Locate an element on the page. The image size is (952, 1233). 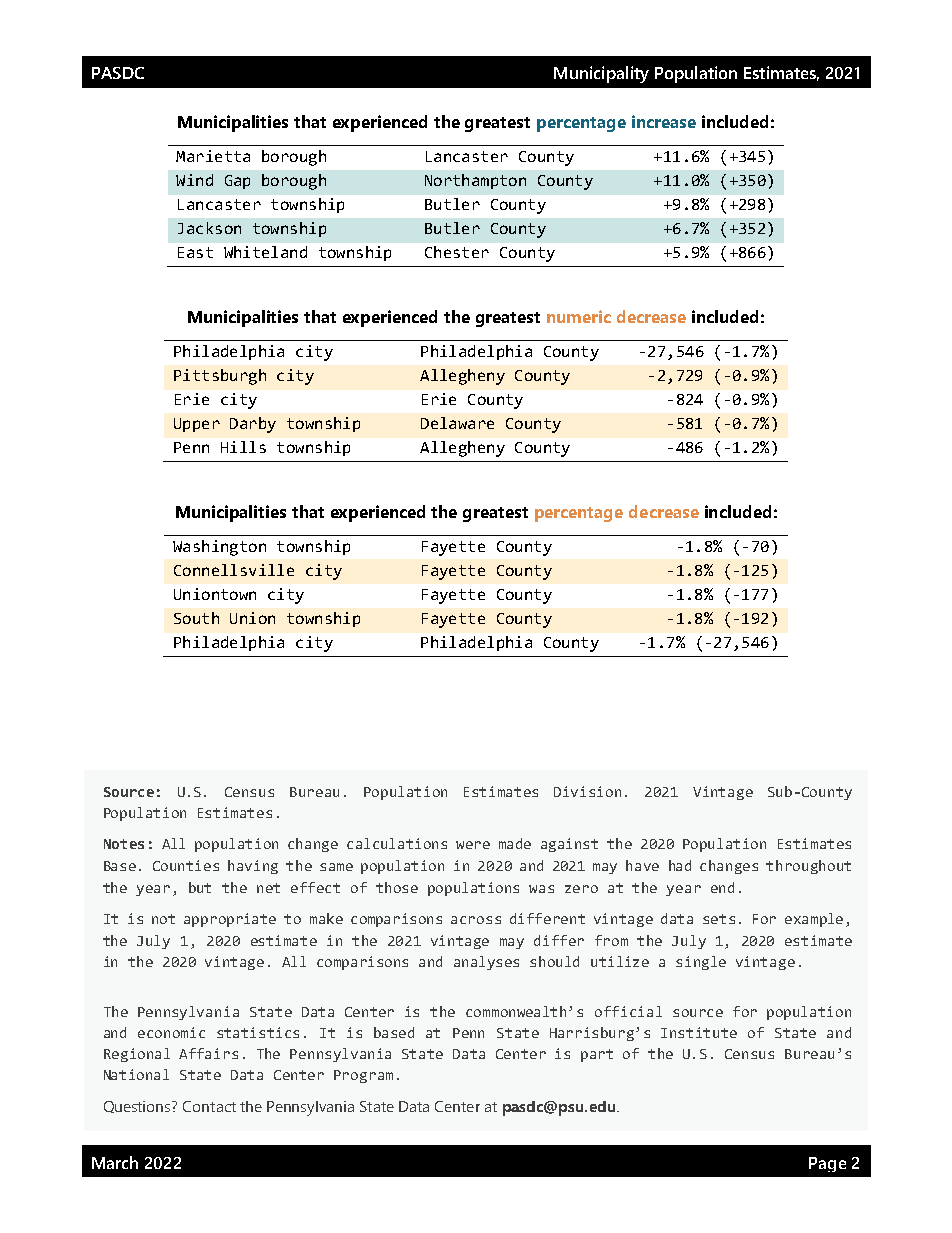
Contact is located at coordinates (209, 1106).
